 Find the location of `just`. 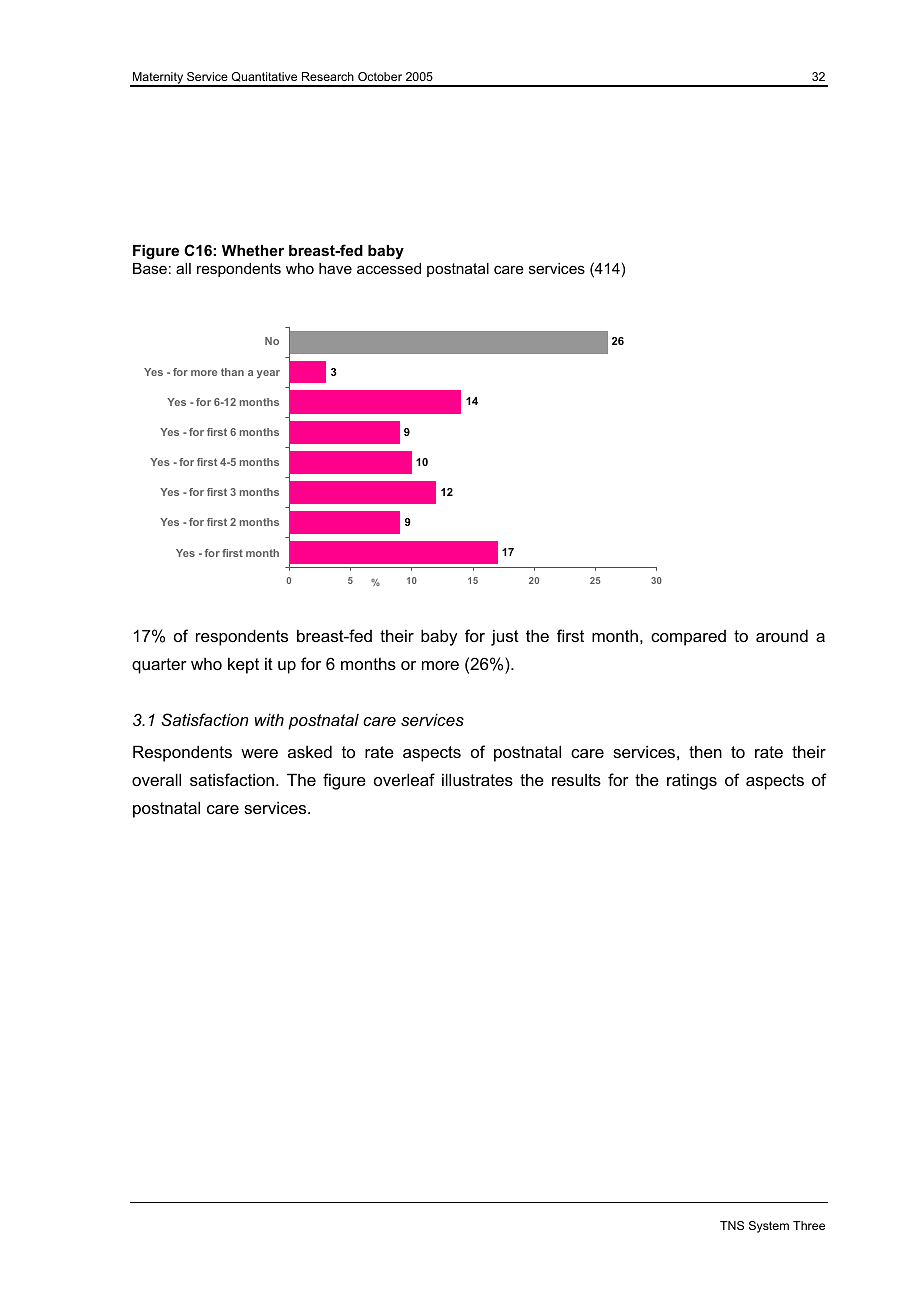

just is located at coordinates (505, 637).
